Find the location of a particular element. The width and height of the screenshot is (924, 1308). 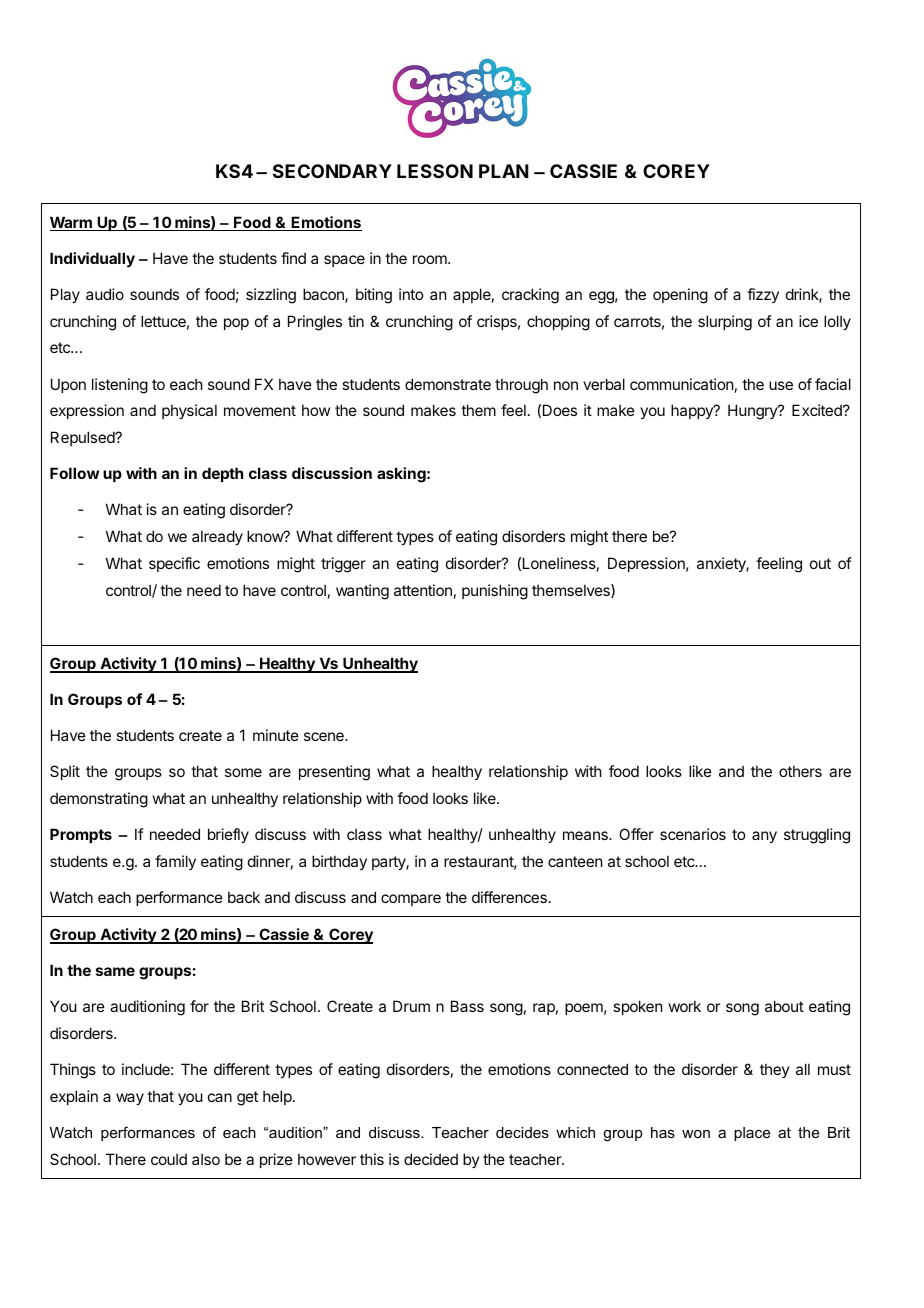

fizzy is located at coordinates (763, 295).
